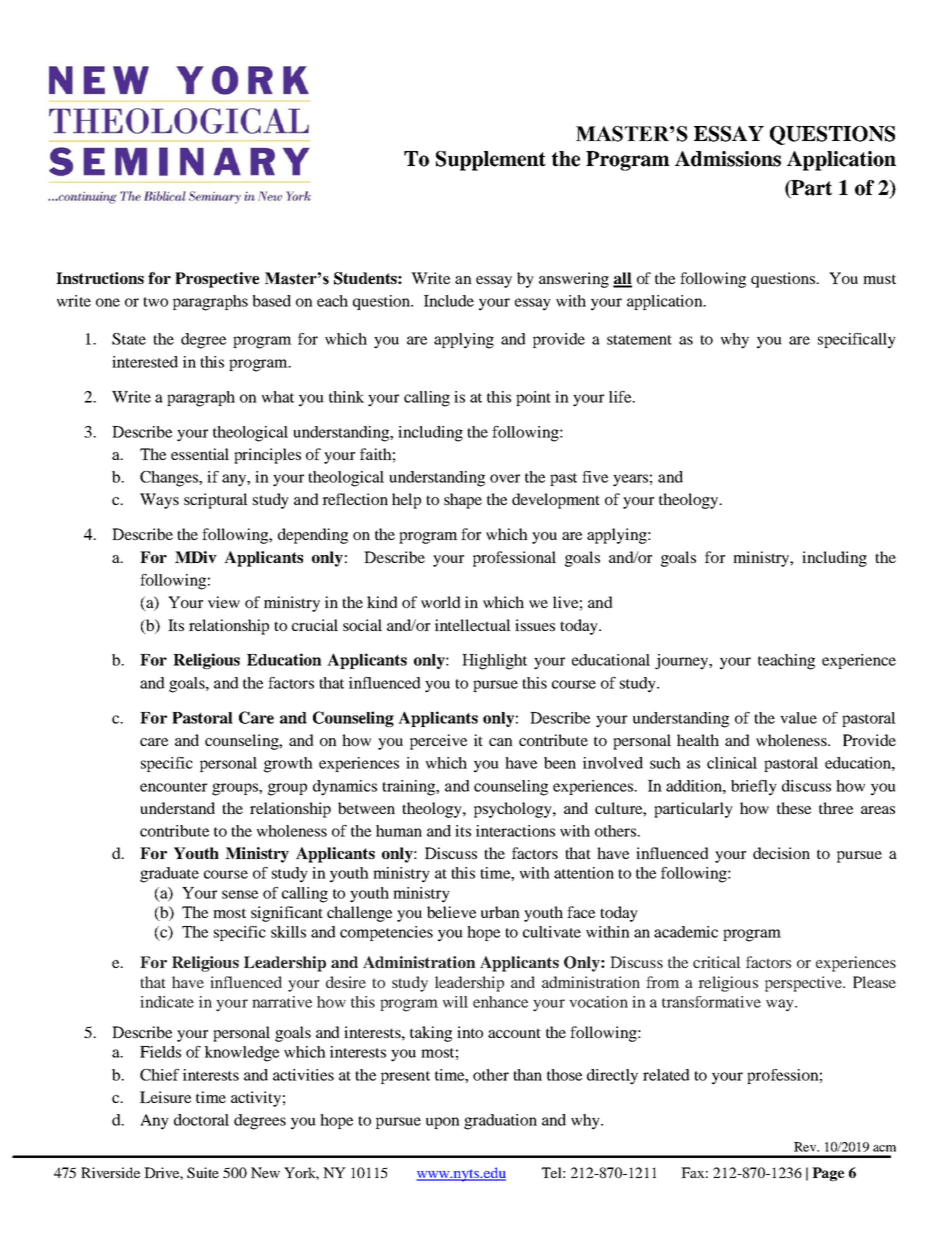 This screenshot has width=952, height=1233. What do you see at coordinates (533, 398) in the screenshot?
I see `point` at bounding box center [533, 398].
